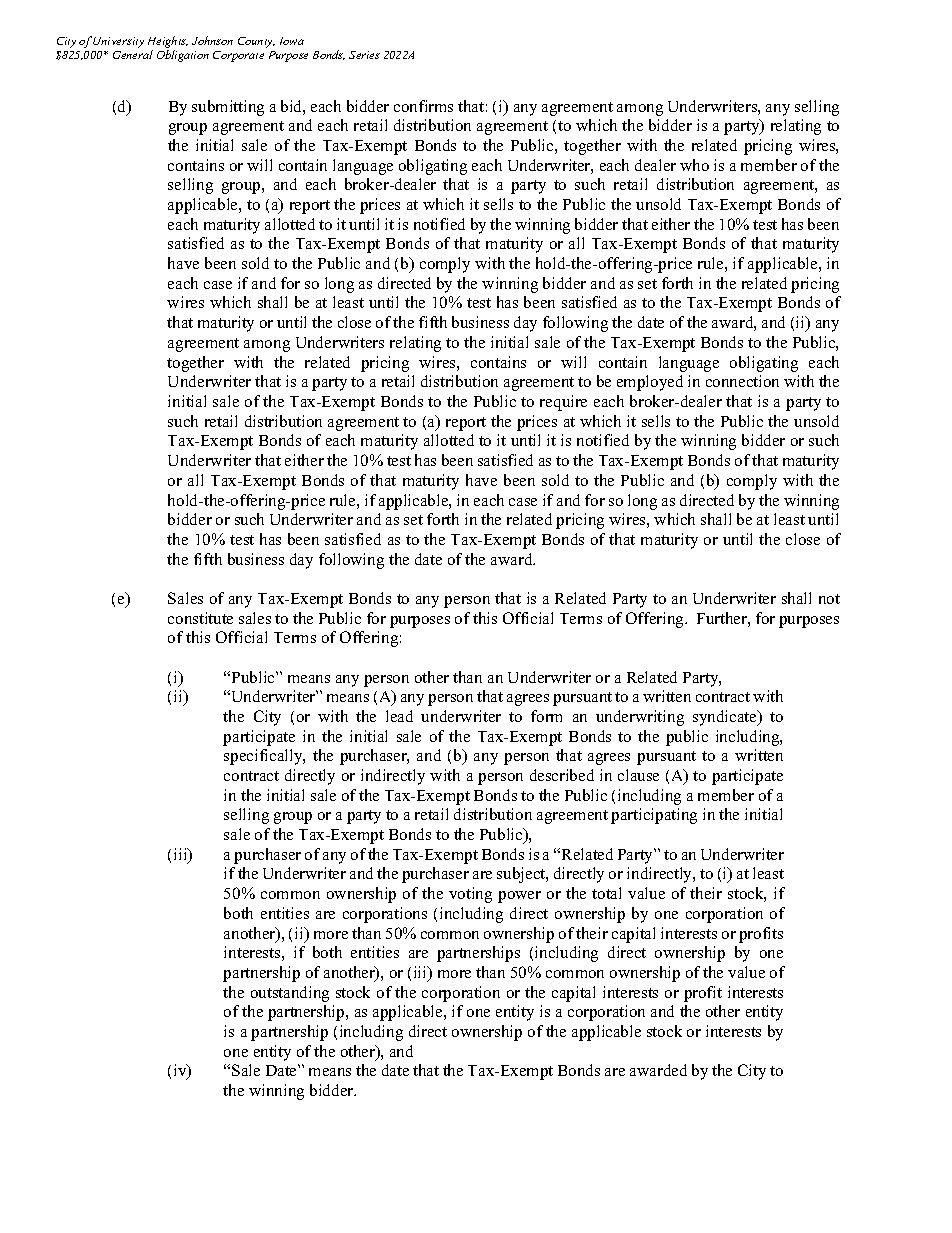 The width and height of the document is (952, 1233). Describe the element at coordinates (290, 994) in the document. I see `outstanding` at that location.
